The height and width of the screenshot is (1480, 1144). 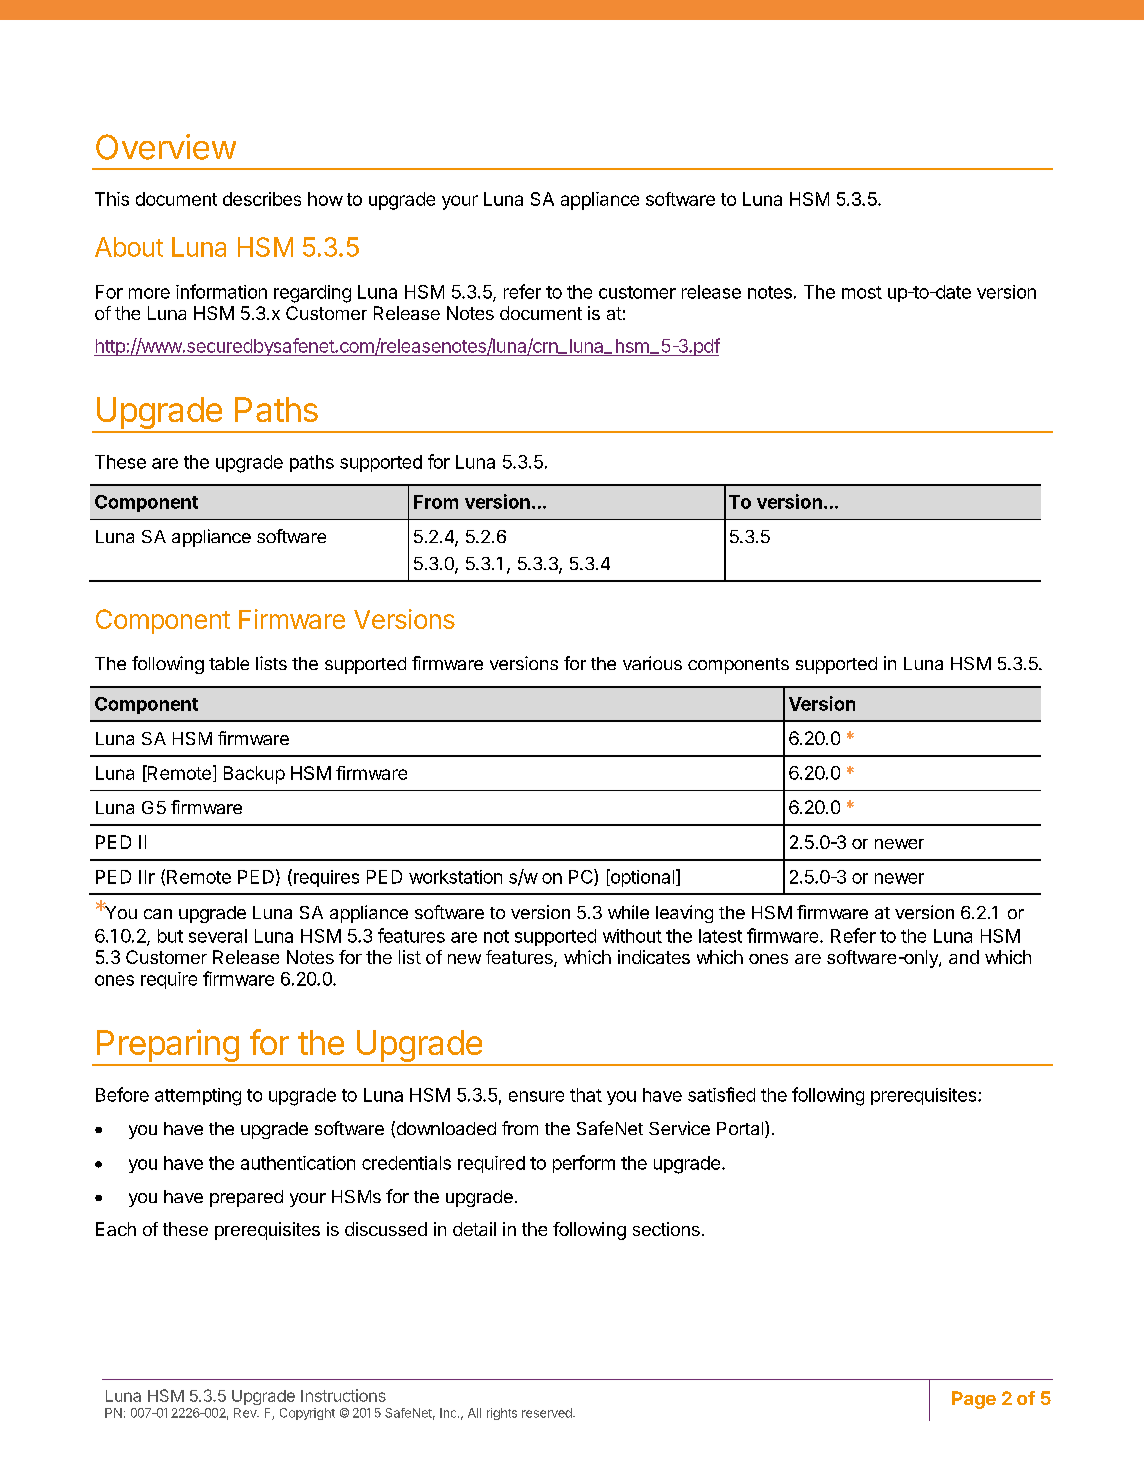 I want to click on how, so click(x=325, y=199).
